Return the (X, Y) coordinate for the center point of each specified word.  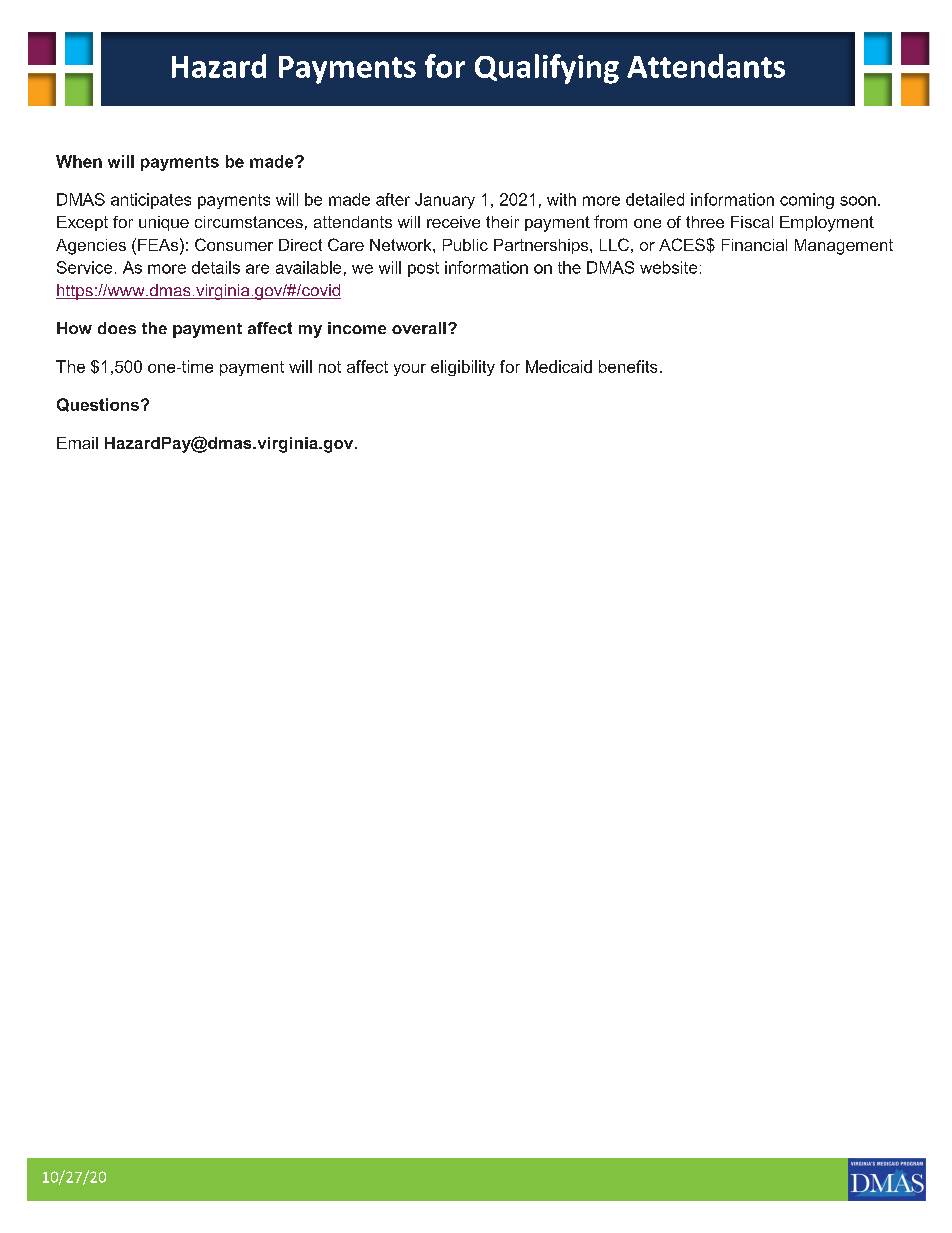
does (117, 328)
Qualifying (547, 69)
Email (77, 443)
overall (419, 328)
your (410, 370)
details (216, 267)
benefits (628, 366)
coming (807, 201)
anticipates (151, 201)
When (79, 161)
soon (858, 201)
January (445, 201)
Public (465, 245)
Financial (754, 245)
